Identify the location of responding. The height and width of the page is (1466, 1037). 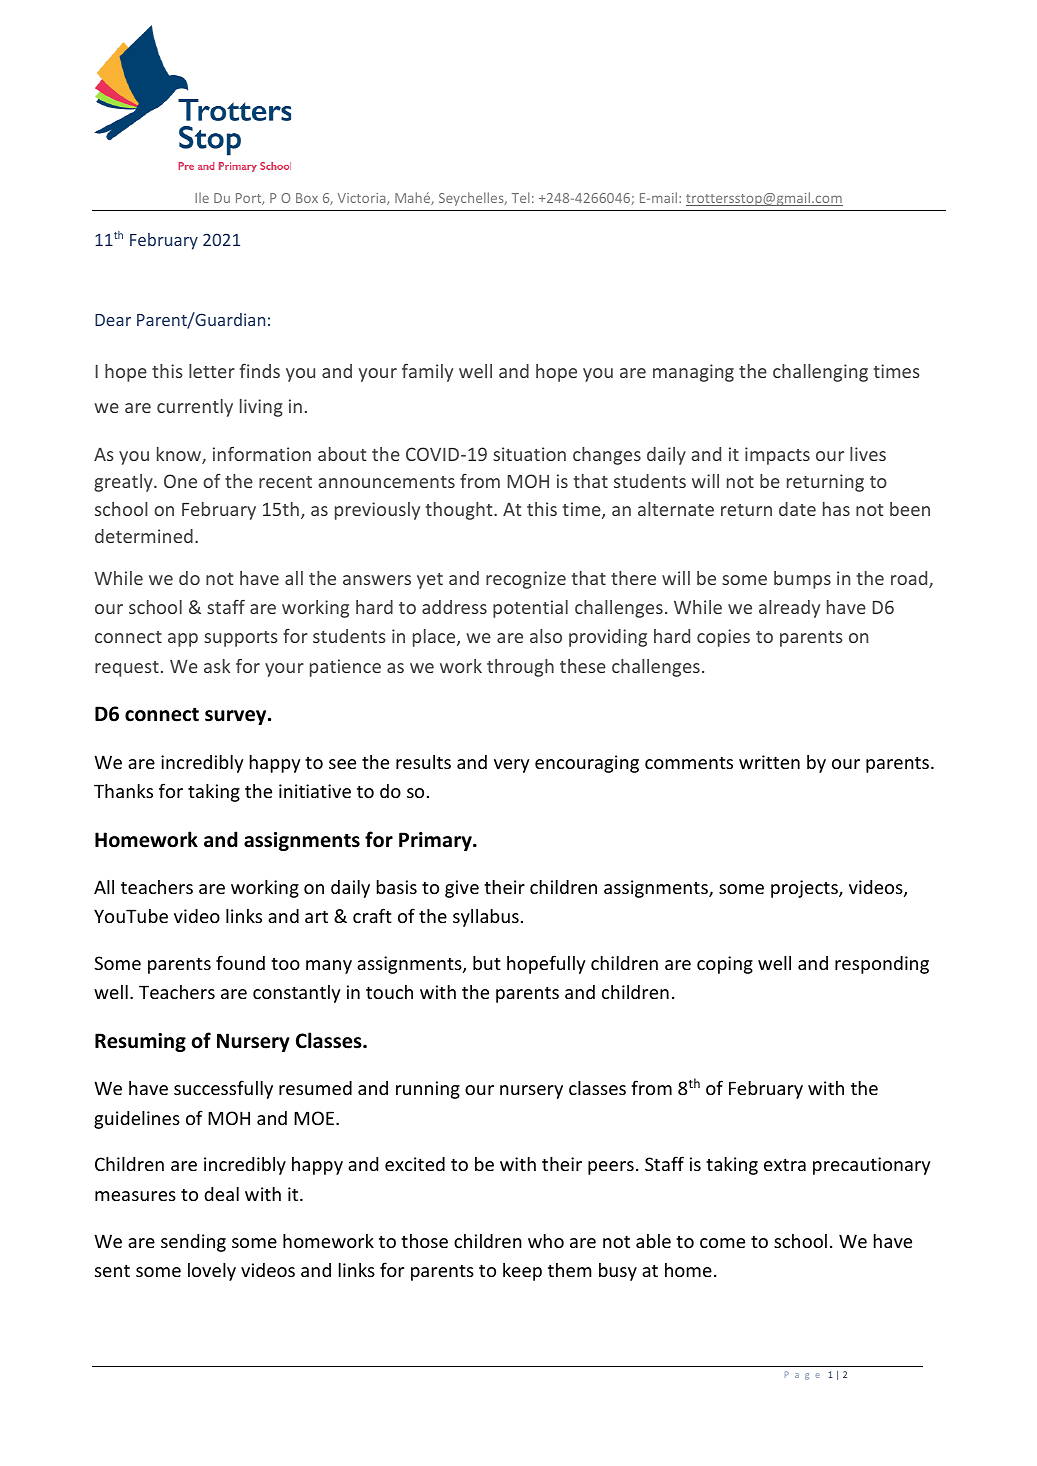
(882, 965).
